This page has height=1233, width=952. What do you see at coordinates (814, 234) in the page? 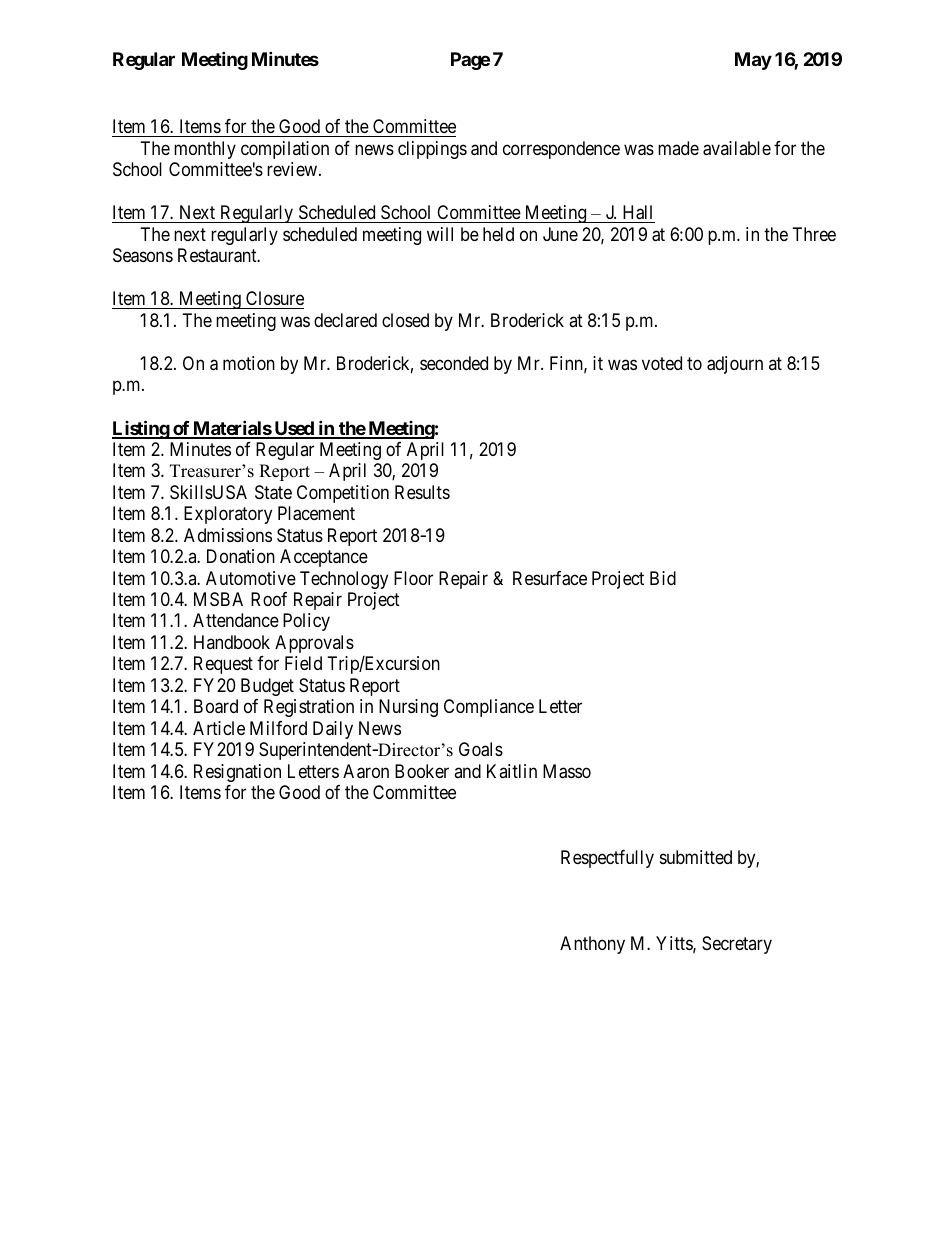
I see `Three` at bounding box center [814, 234].
